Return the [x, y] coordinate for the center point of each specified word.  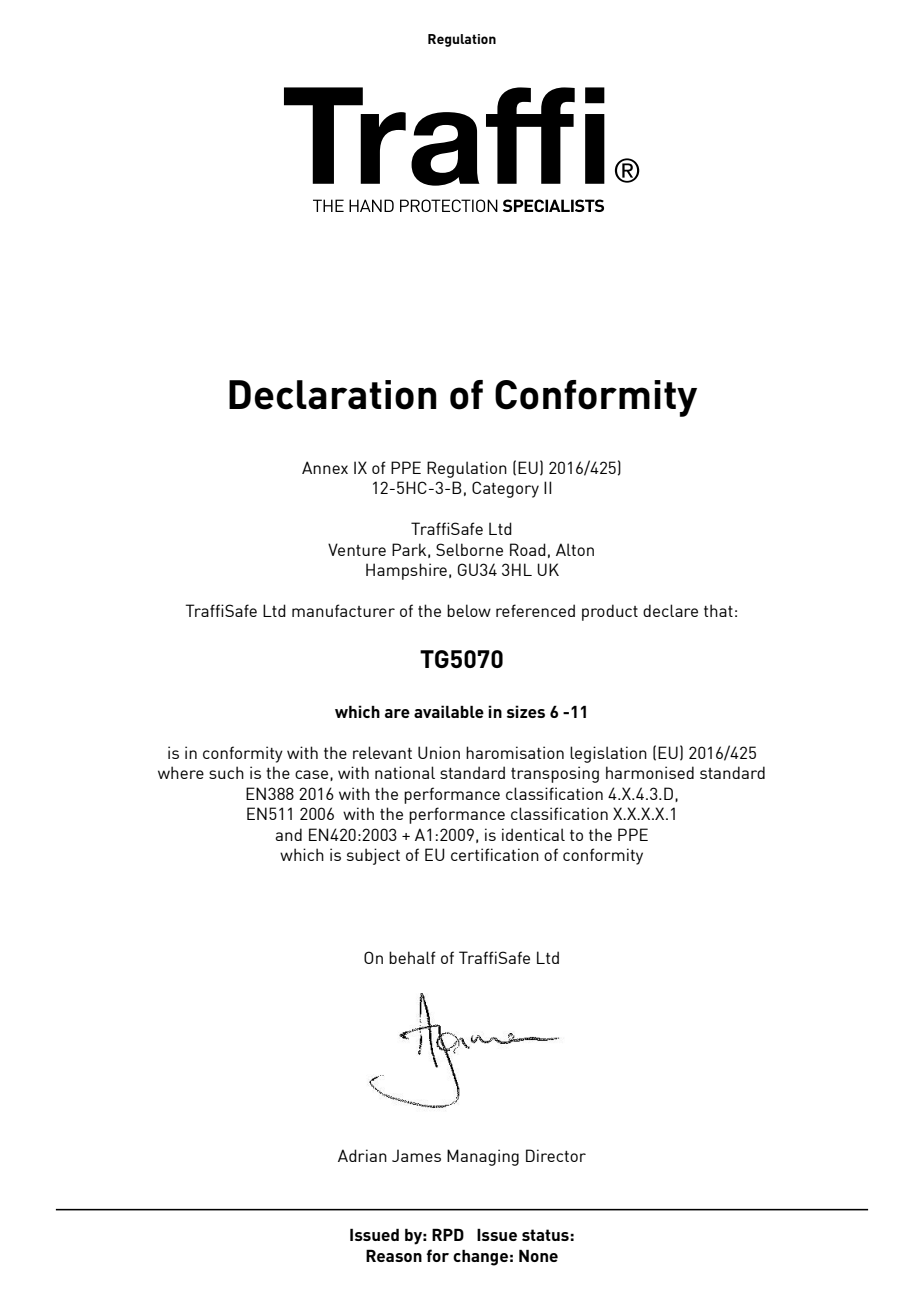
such [226, 772]
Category [505, 489]
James [416, 1155]
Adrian [362, 1155]
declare [670, 610]
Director [556, 1155]
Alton [575, 549]
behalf [412, 957]
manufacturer [343, 610]
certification [495, 854]
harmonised [650, 772]
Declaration [333, 395]
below [469, 610]
